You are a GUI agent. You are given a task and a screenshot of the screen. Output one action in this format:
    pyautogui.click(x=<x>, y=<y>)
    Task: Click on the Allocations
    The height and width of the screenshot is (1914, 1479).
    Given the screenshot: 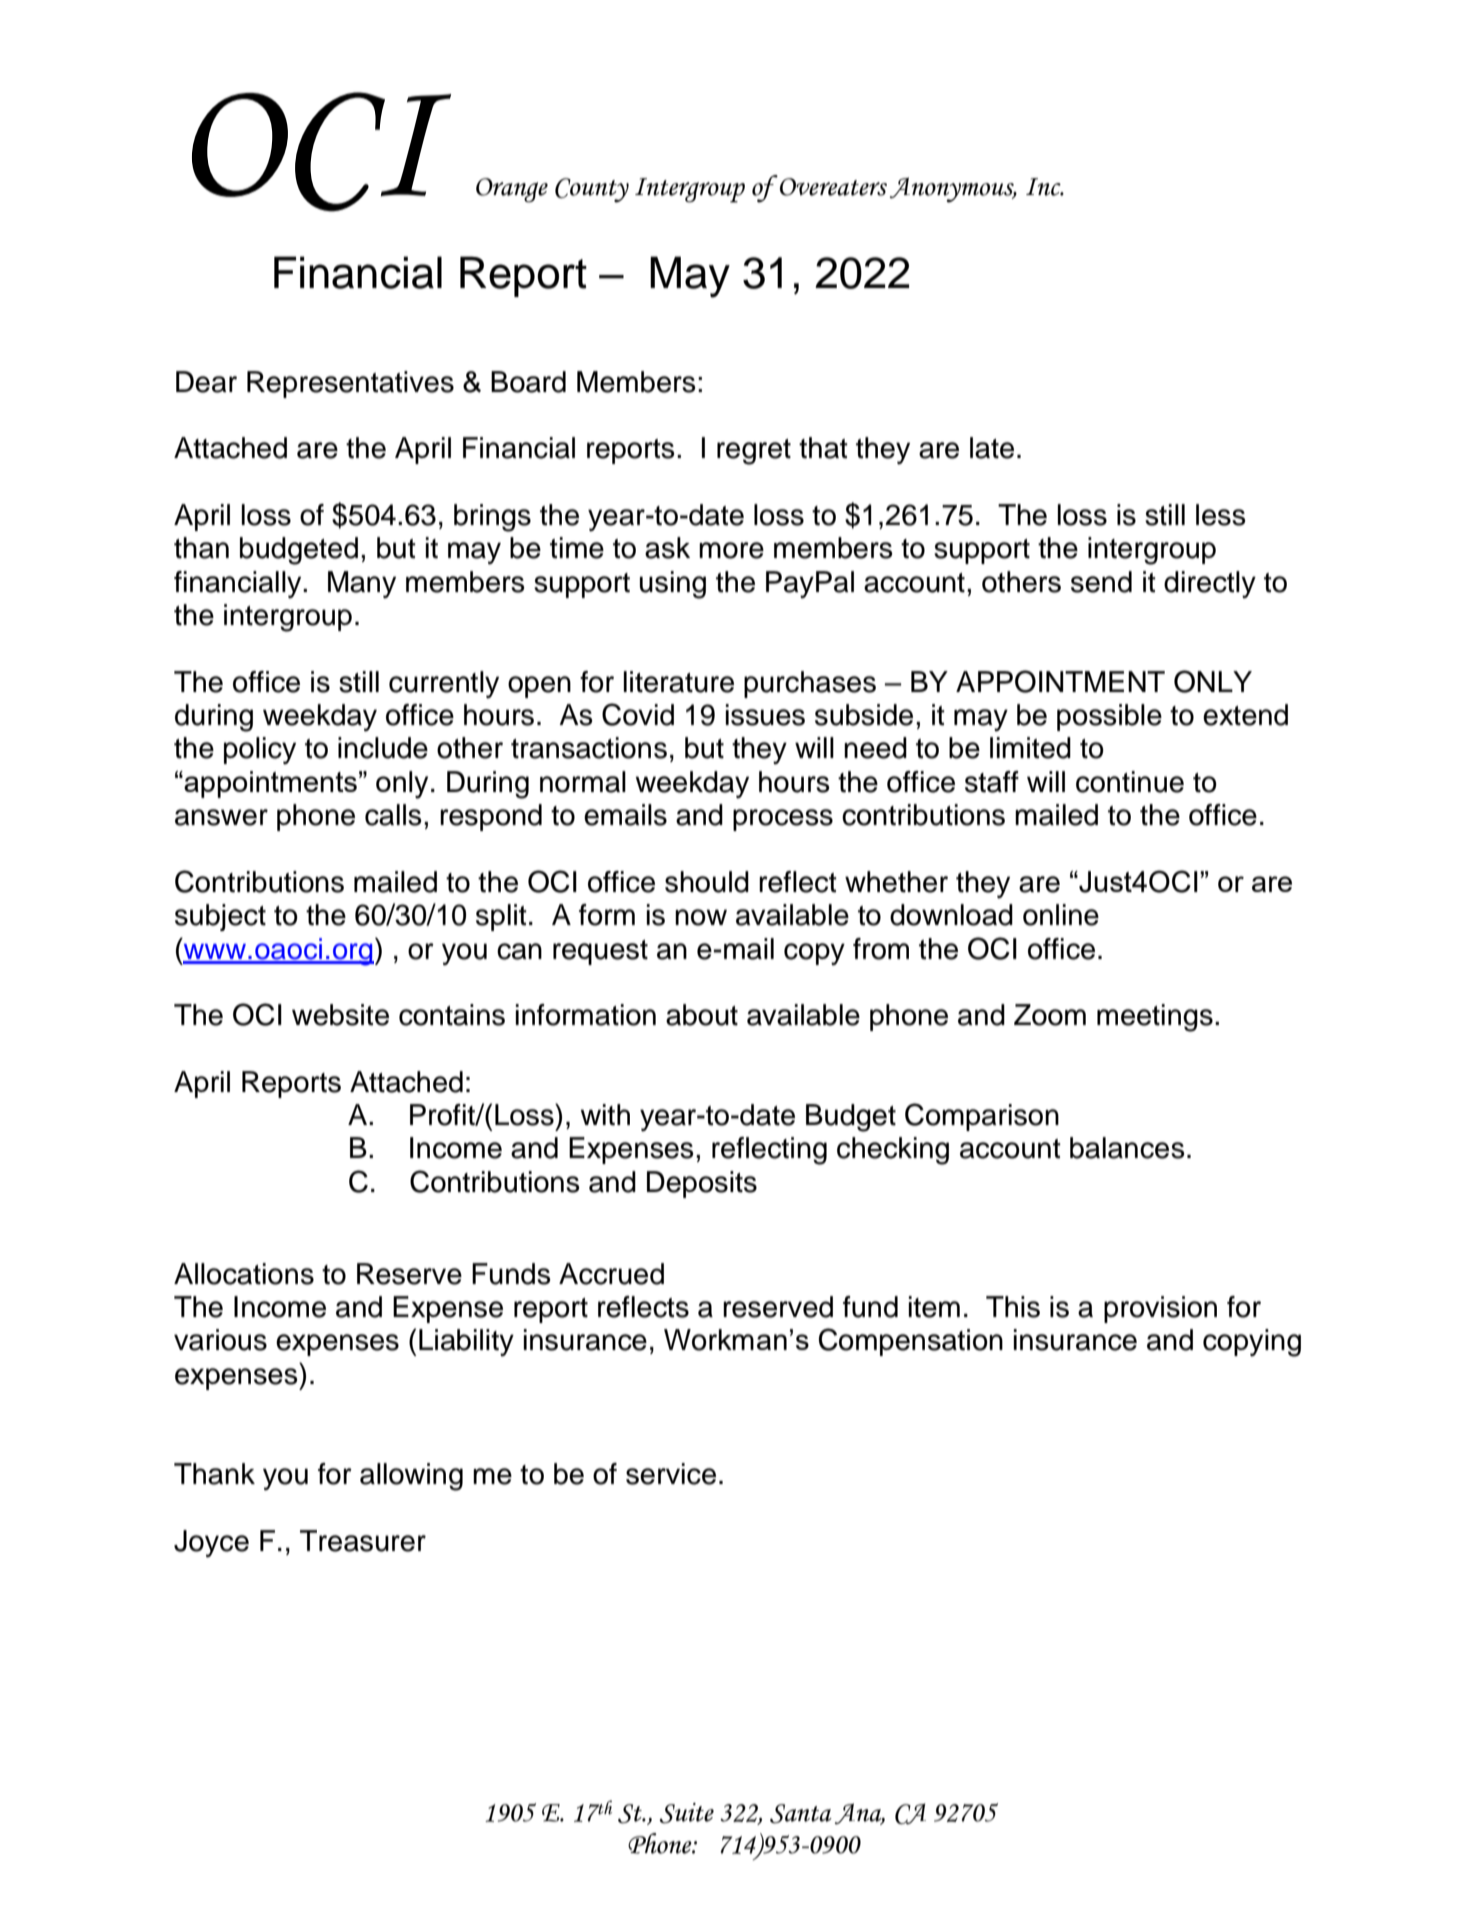 What is the action you would take?
    pyautogui.click(x=244, y=1274)
